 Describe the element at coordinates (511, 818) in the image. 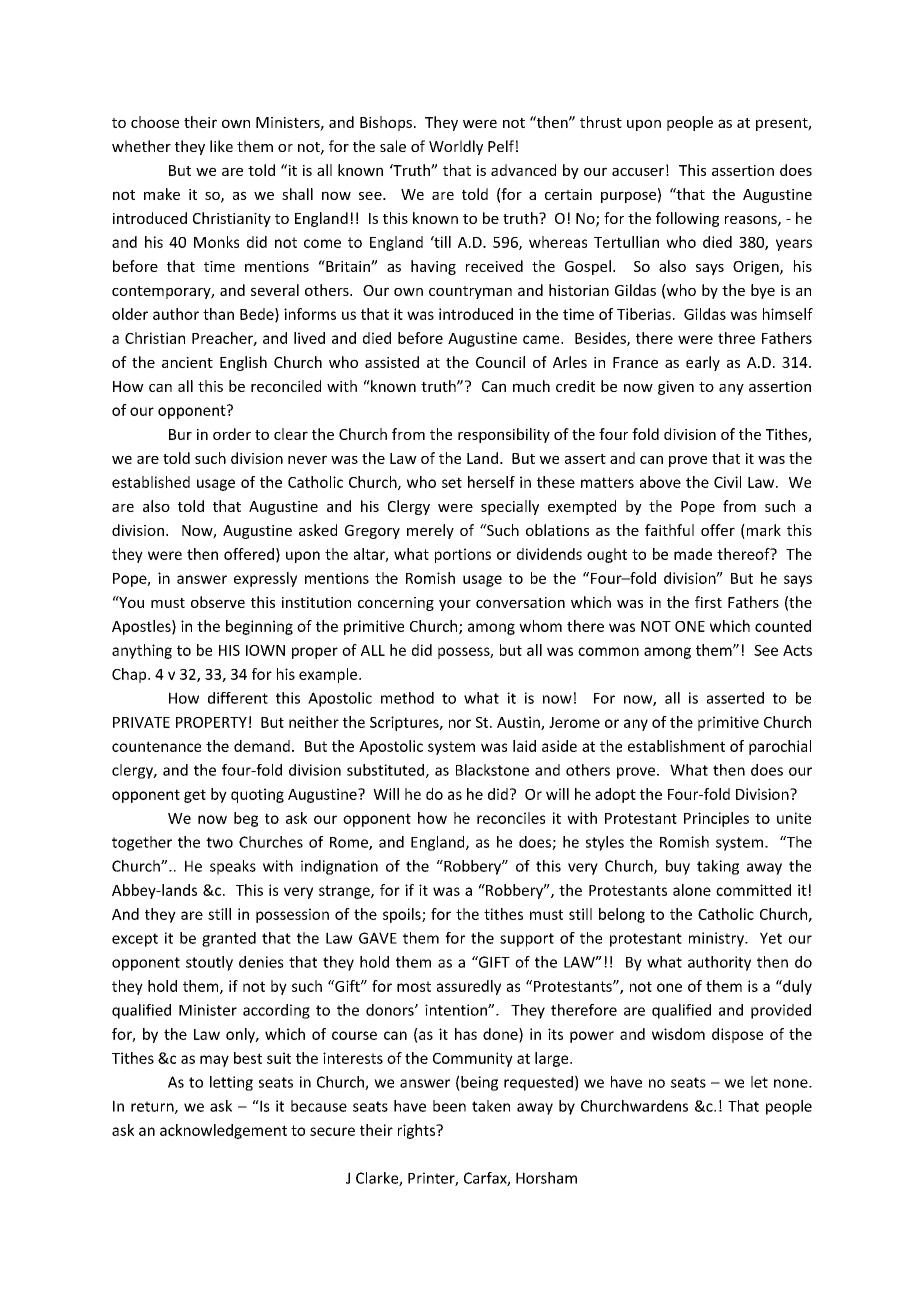

I see `reconciles` at that location.
